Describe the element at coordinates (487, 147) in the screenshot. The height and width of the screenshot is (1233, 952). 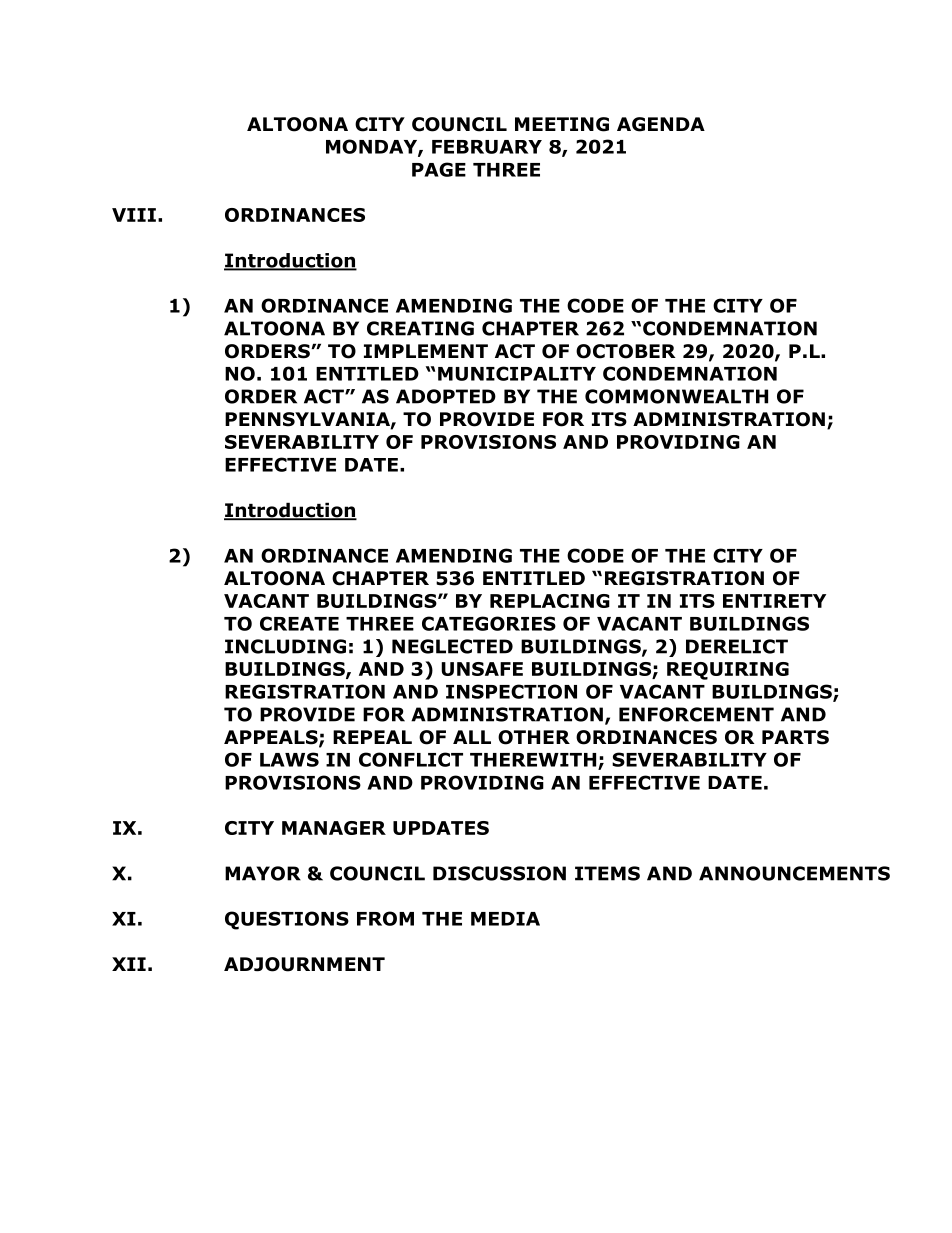
I see `FEBRUARY` at that location.
